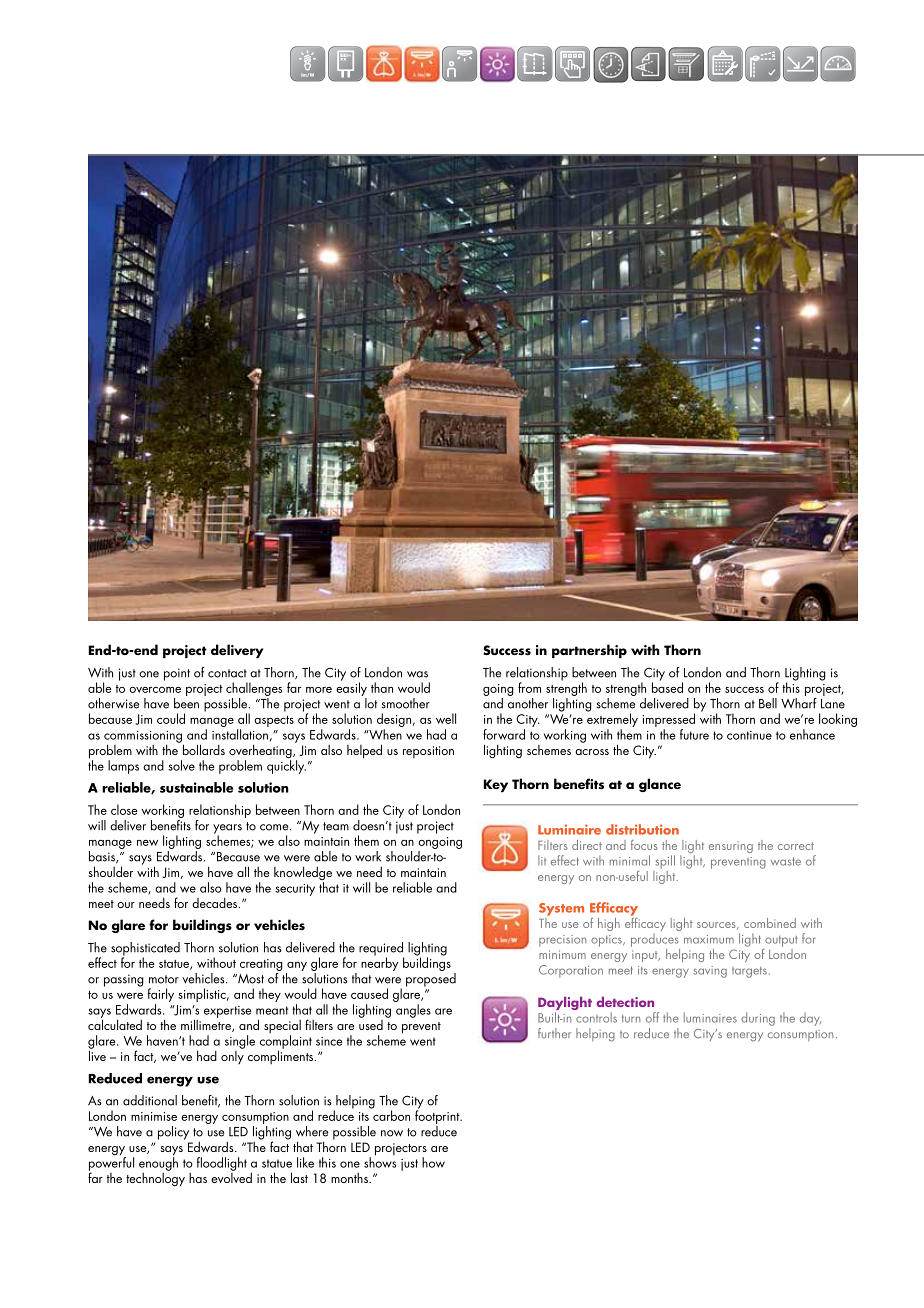 Image resolution: width=924 pixels, height=1308 pixels. I want to click on based, so click(667, 686).
